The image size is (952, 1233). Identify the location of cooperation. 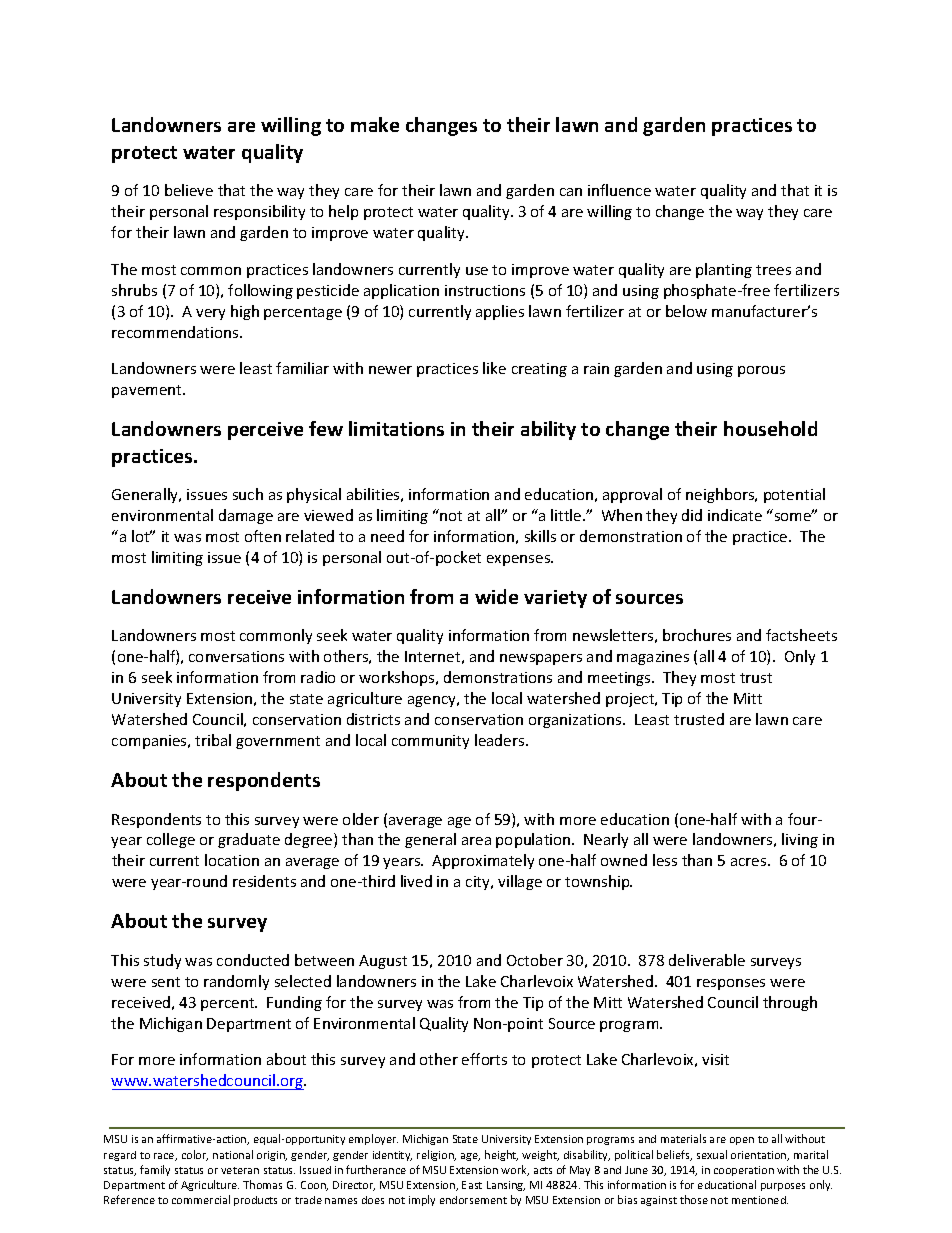
(744, 1171).
